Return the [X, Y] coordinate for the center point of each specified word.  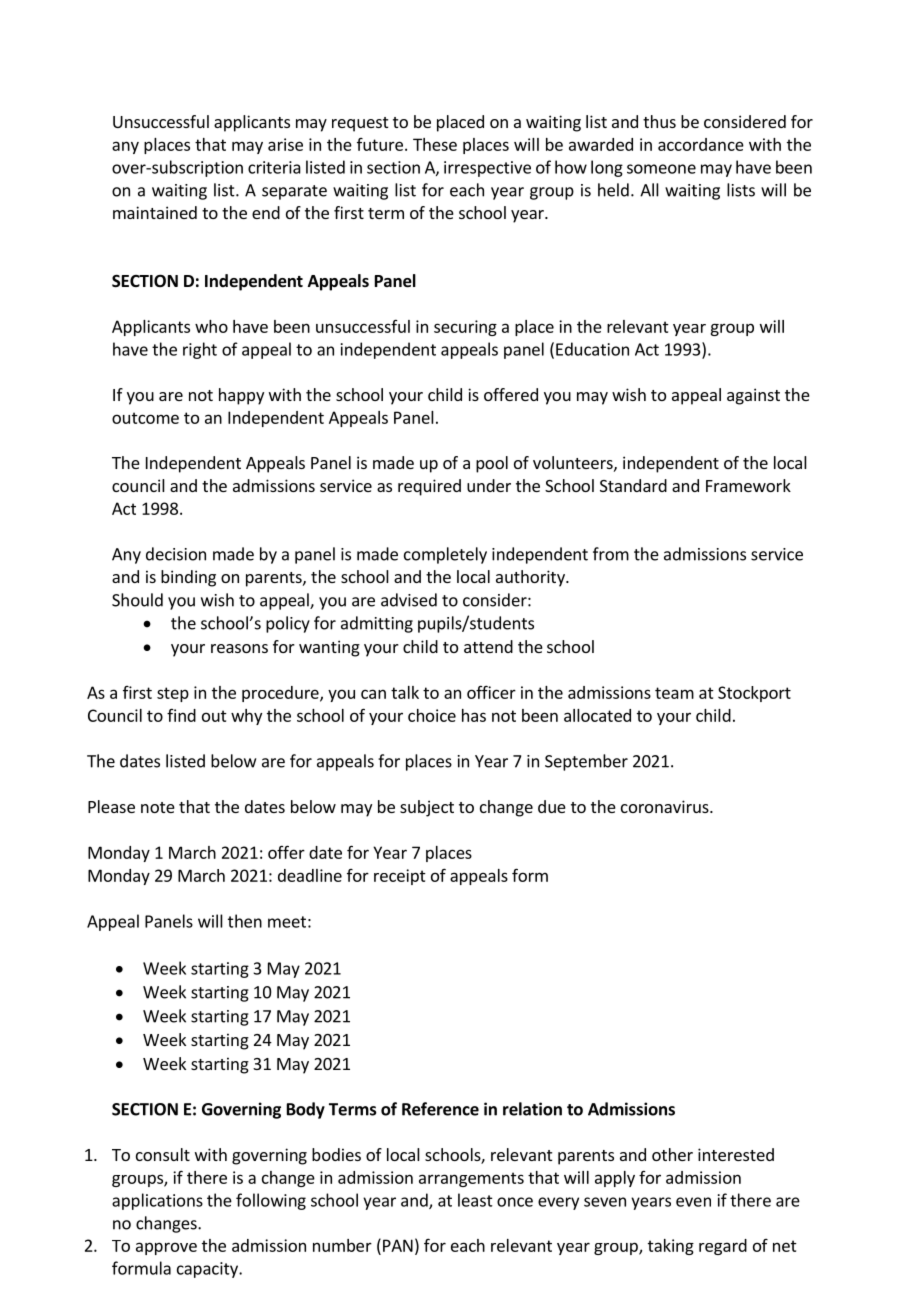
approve [166, 1248]
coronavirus [666, 806]
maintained [155, 212]
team [674, 693]
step [173, 694]
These [435, 144]
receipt [400, 877]
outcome [145, 418]
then [245, 921]
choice [432, 715]
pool [492, 464]
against [753, 396]
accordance [701, 144]
